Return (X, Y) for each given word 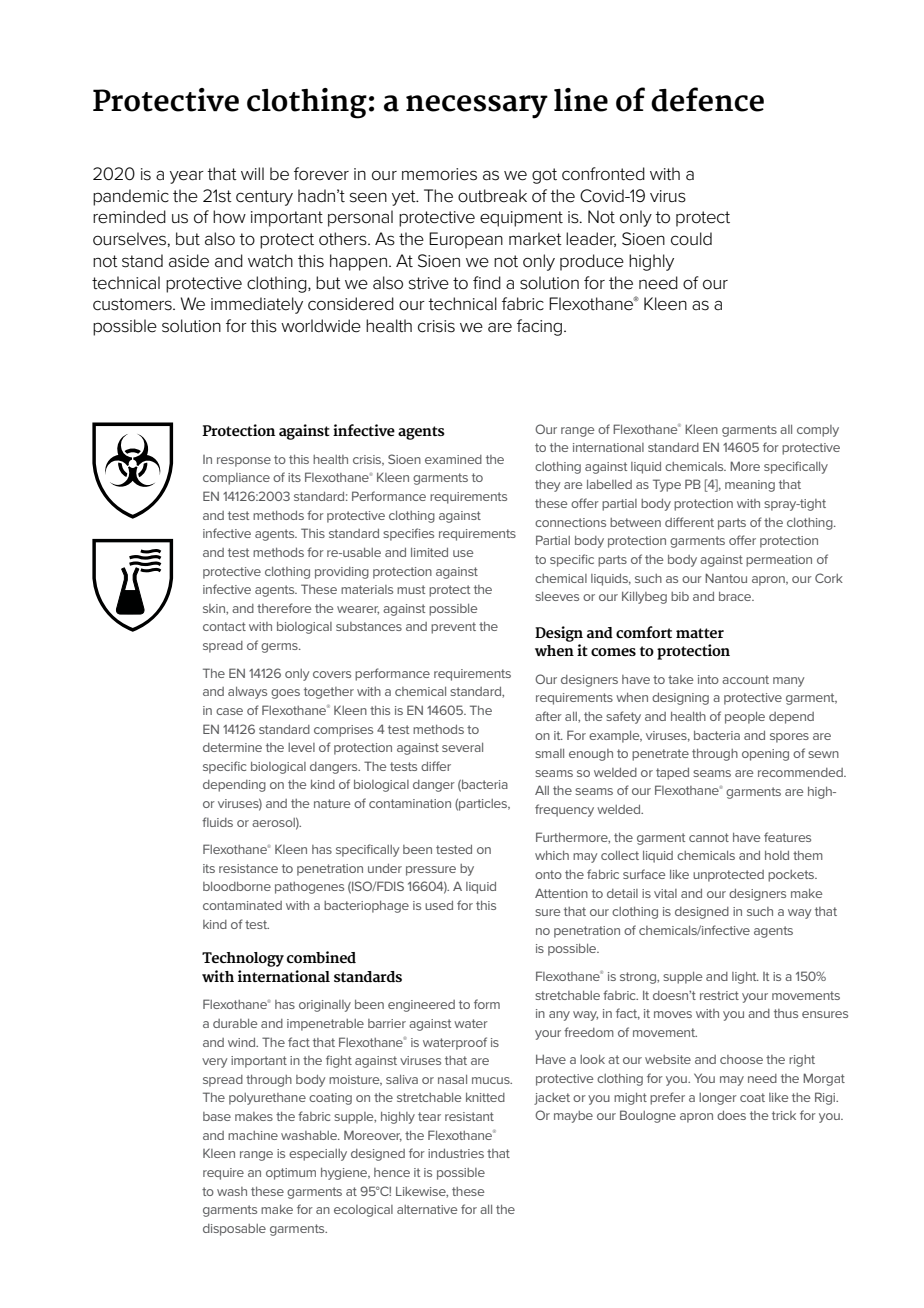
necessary (477, 107)
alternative (427, 1209)
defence (707, 99)
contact (224, 626)
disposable (234, 1230)
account (745, 679)
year (187, 177)
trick (784, 1115)
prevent (453, 628)
